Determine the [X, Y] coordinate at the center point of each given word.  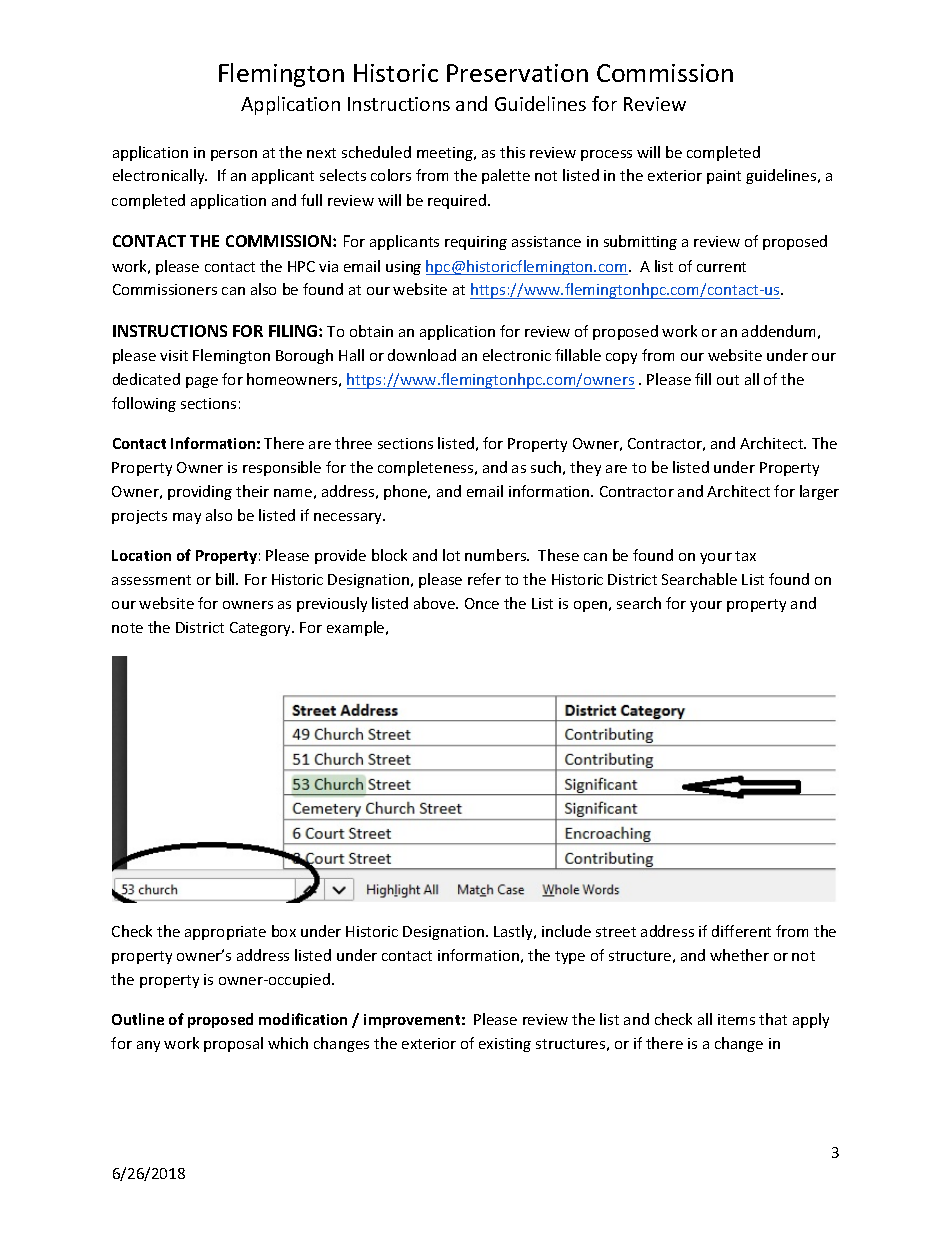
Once [482, 603]
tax [745, 556]
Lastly [514, 932]
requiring [476, 243]
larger [819, 492]
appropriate [225, 933]
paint [724, 177]
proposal [233, 1044]
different [741, 931]
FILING [294, 331]
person [234, 155]
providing [200, 492]
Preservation [517, 73]
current [721, 267]
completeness [427, 468]
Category [261, 629]
